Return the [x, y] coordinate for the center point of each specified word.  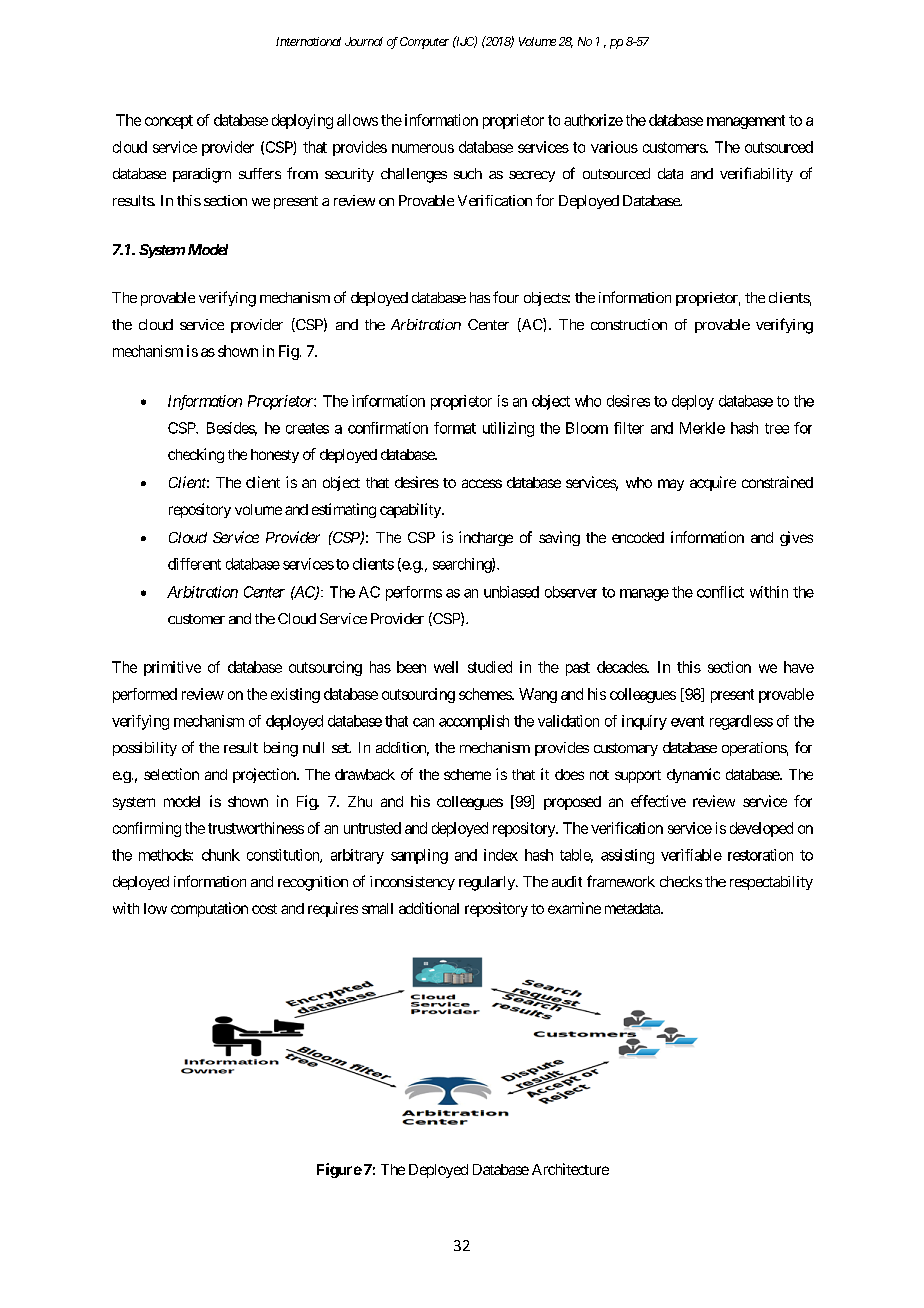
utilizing [508, 429]
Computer [424, 43]
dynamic [693, 775]
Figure [339, 1170]
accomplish [474, 722]
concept [169, 122]
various [614, 147]
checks [681, 881]
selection [171, 774]
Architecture [570, 1169]
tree [777, 428]
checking [196, 455]
